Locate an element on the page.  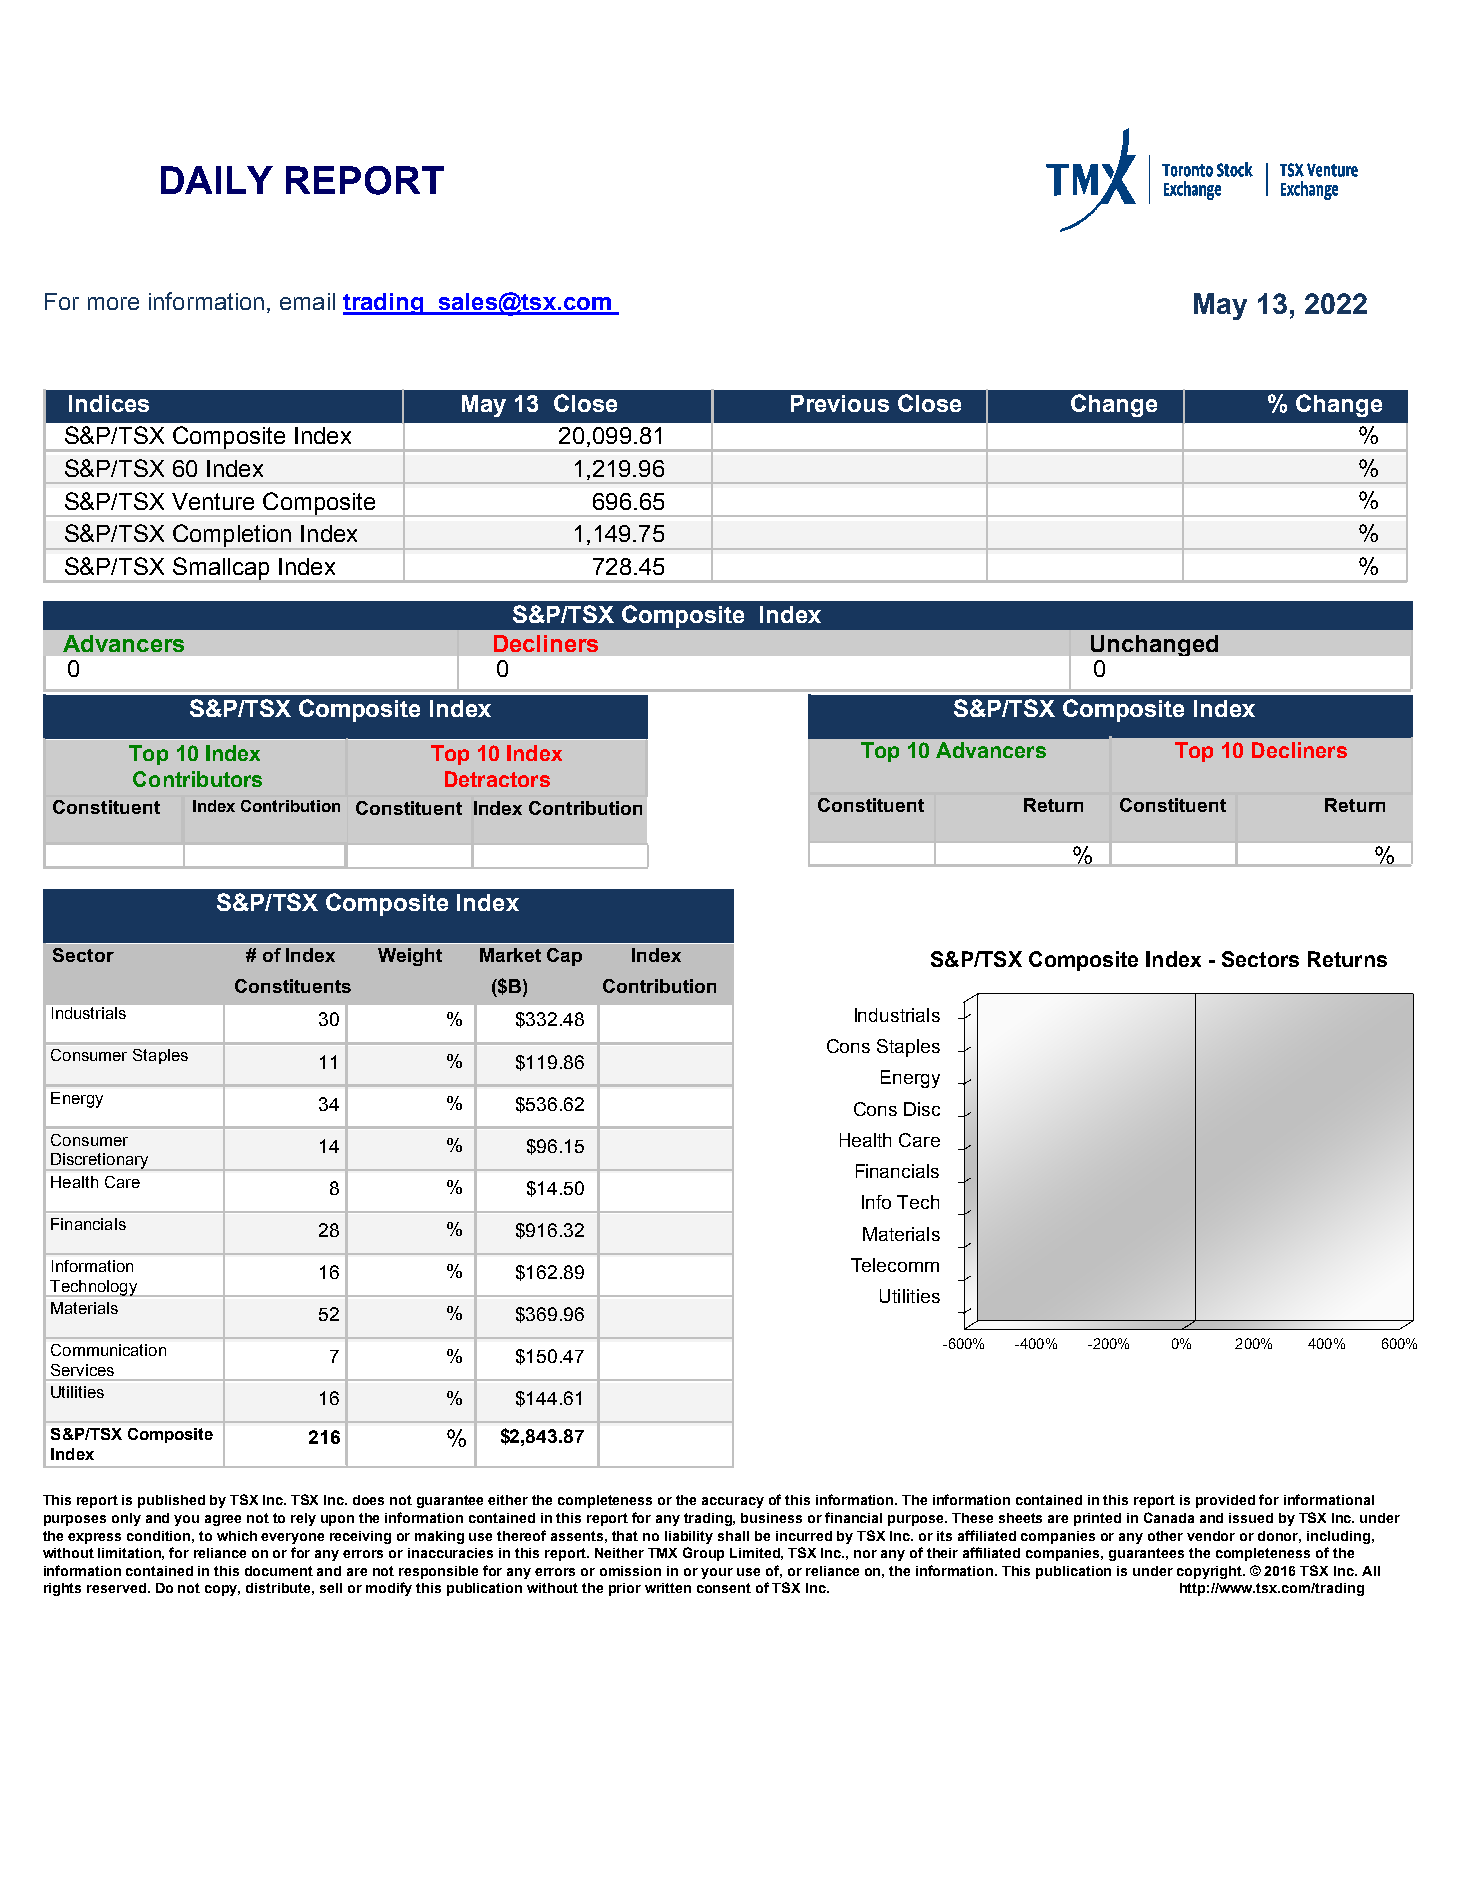
Venture is located at coordinates (213, 501).
